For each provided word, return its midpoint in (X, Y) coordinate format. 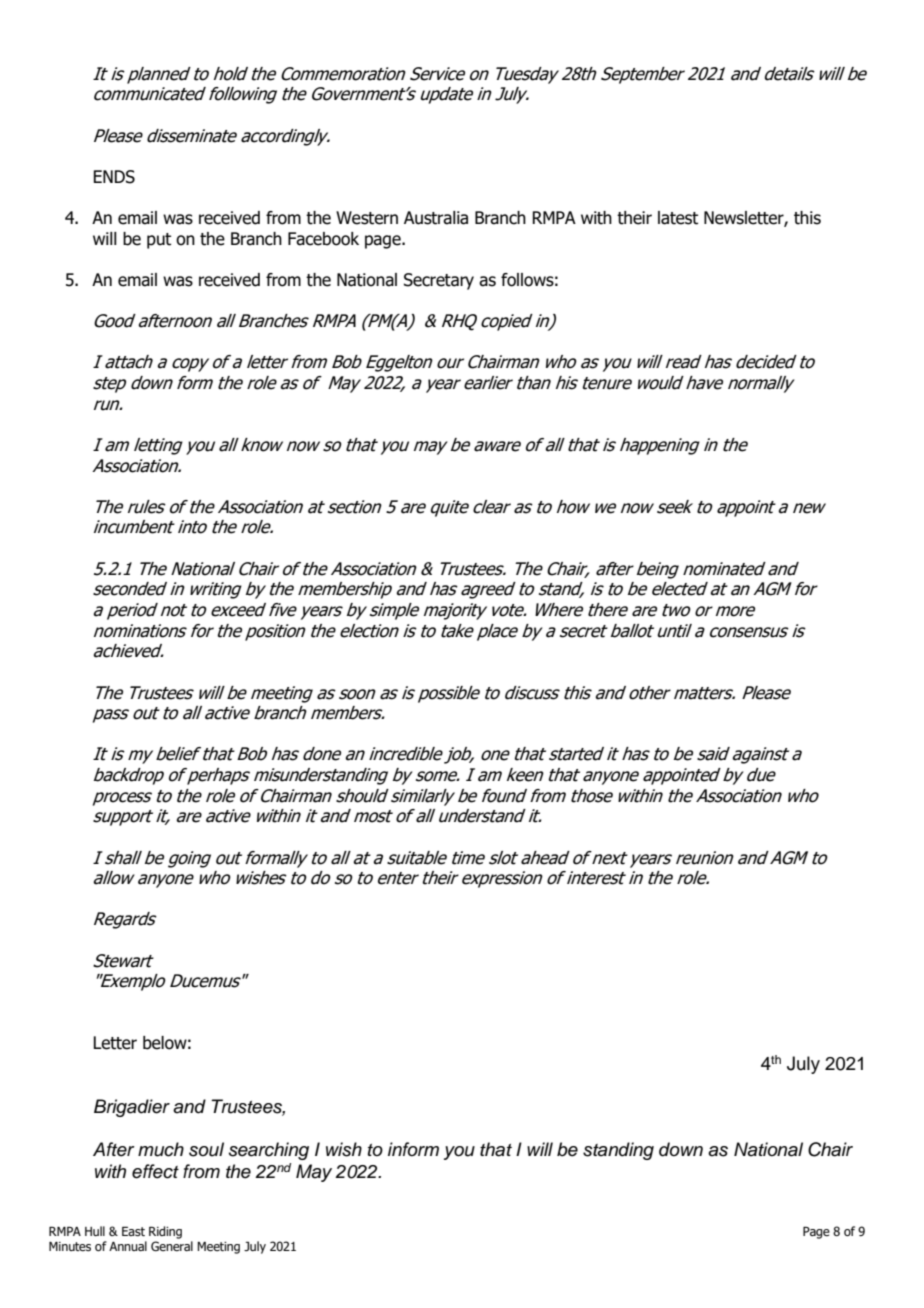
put (159, 241)
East (133, 1231)
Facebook (323, 239)
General (172, 1246)
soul (206, 1149)
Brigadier (132, 1108)
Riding (165, 1232)
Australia (436, 218)
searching (269, 1151)
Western (367, 218)
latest (678, 218)
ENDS (114, 177)
